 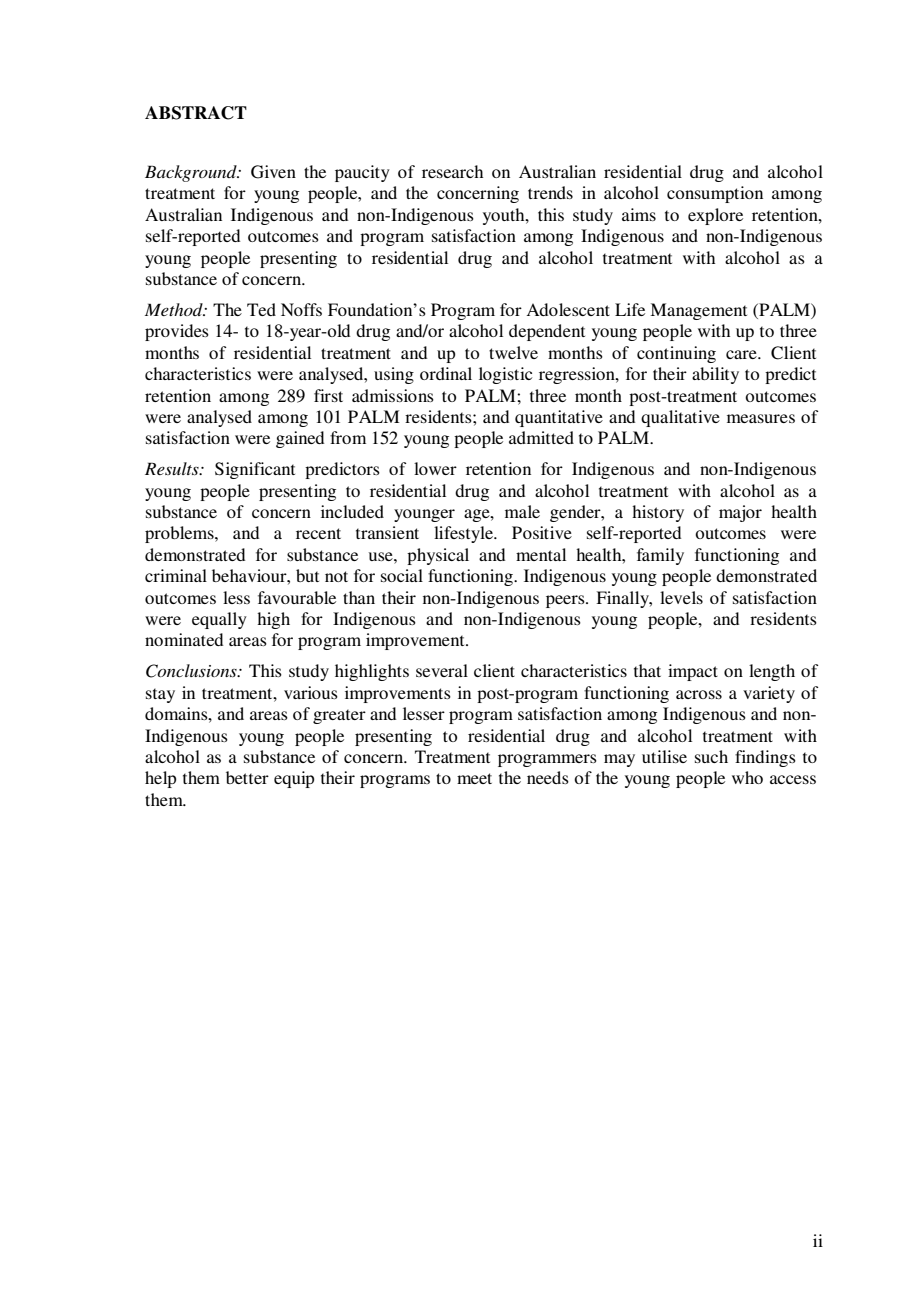 What do you see at coordinates (452, 171) in the page?
I see `research` at bounding box center [452, 171].
